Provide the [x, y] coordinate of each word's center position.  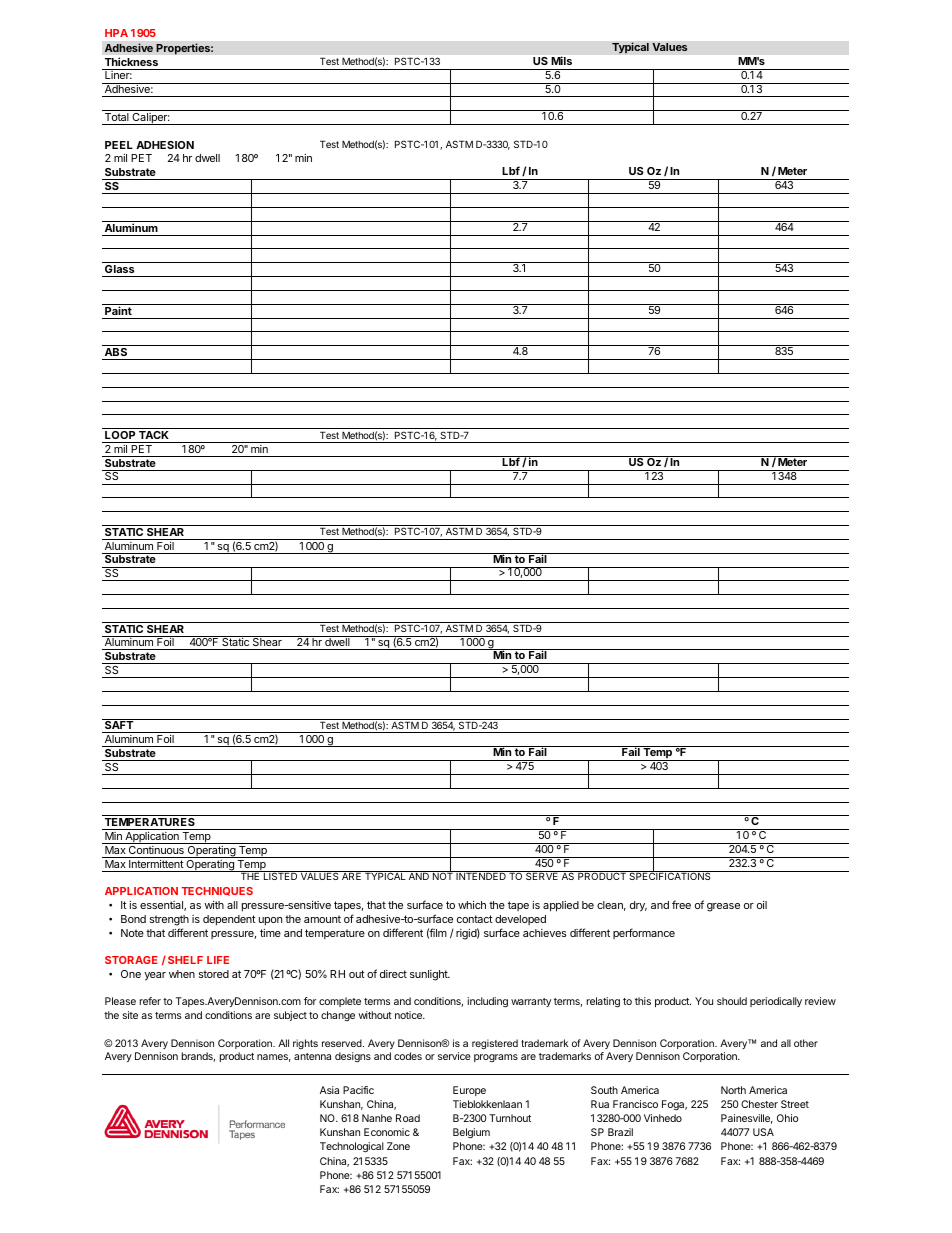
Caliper [150, 119]
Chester [759, 1104]
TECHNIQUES [217, 891]
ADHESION [165, 145]
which [472, 905]
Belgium [471, 1133]
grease [723, 907]
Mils [562, 61]
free [681, 904]
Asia [329, 1090]
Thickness [131, 62]
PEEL [119, 145]
